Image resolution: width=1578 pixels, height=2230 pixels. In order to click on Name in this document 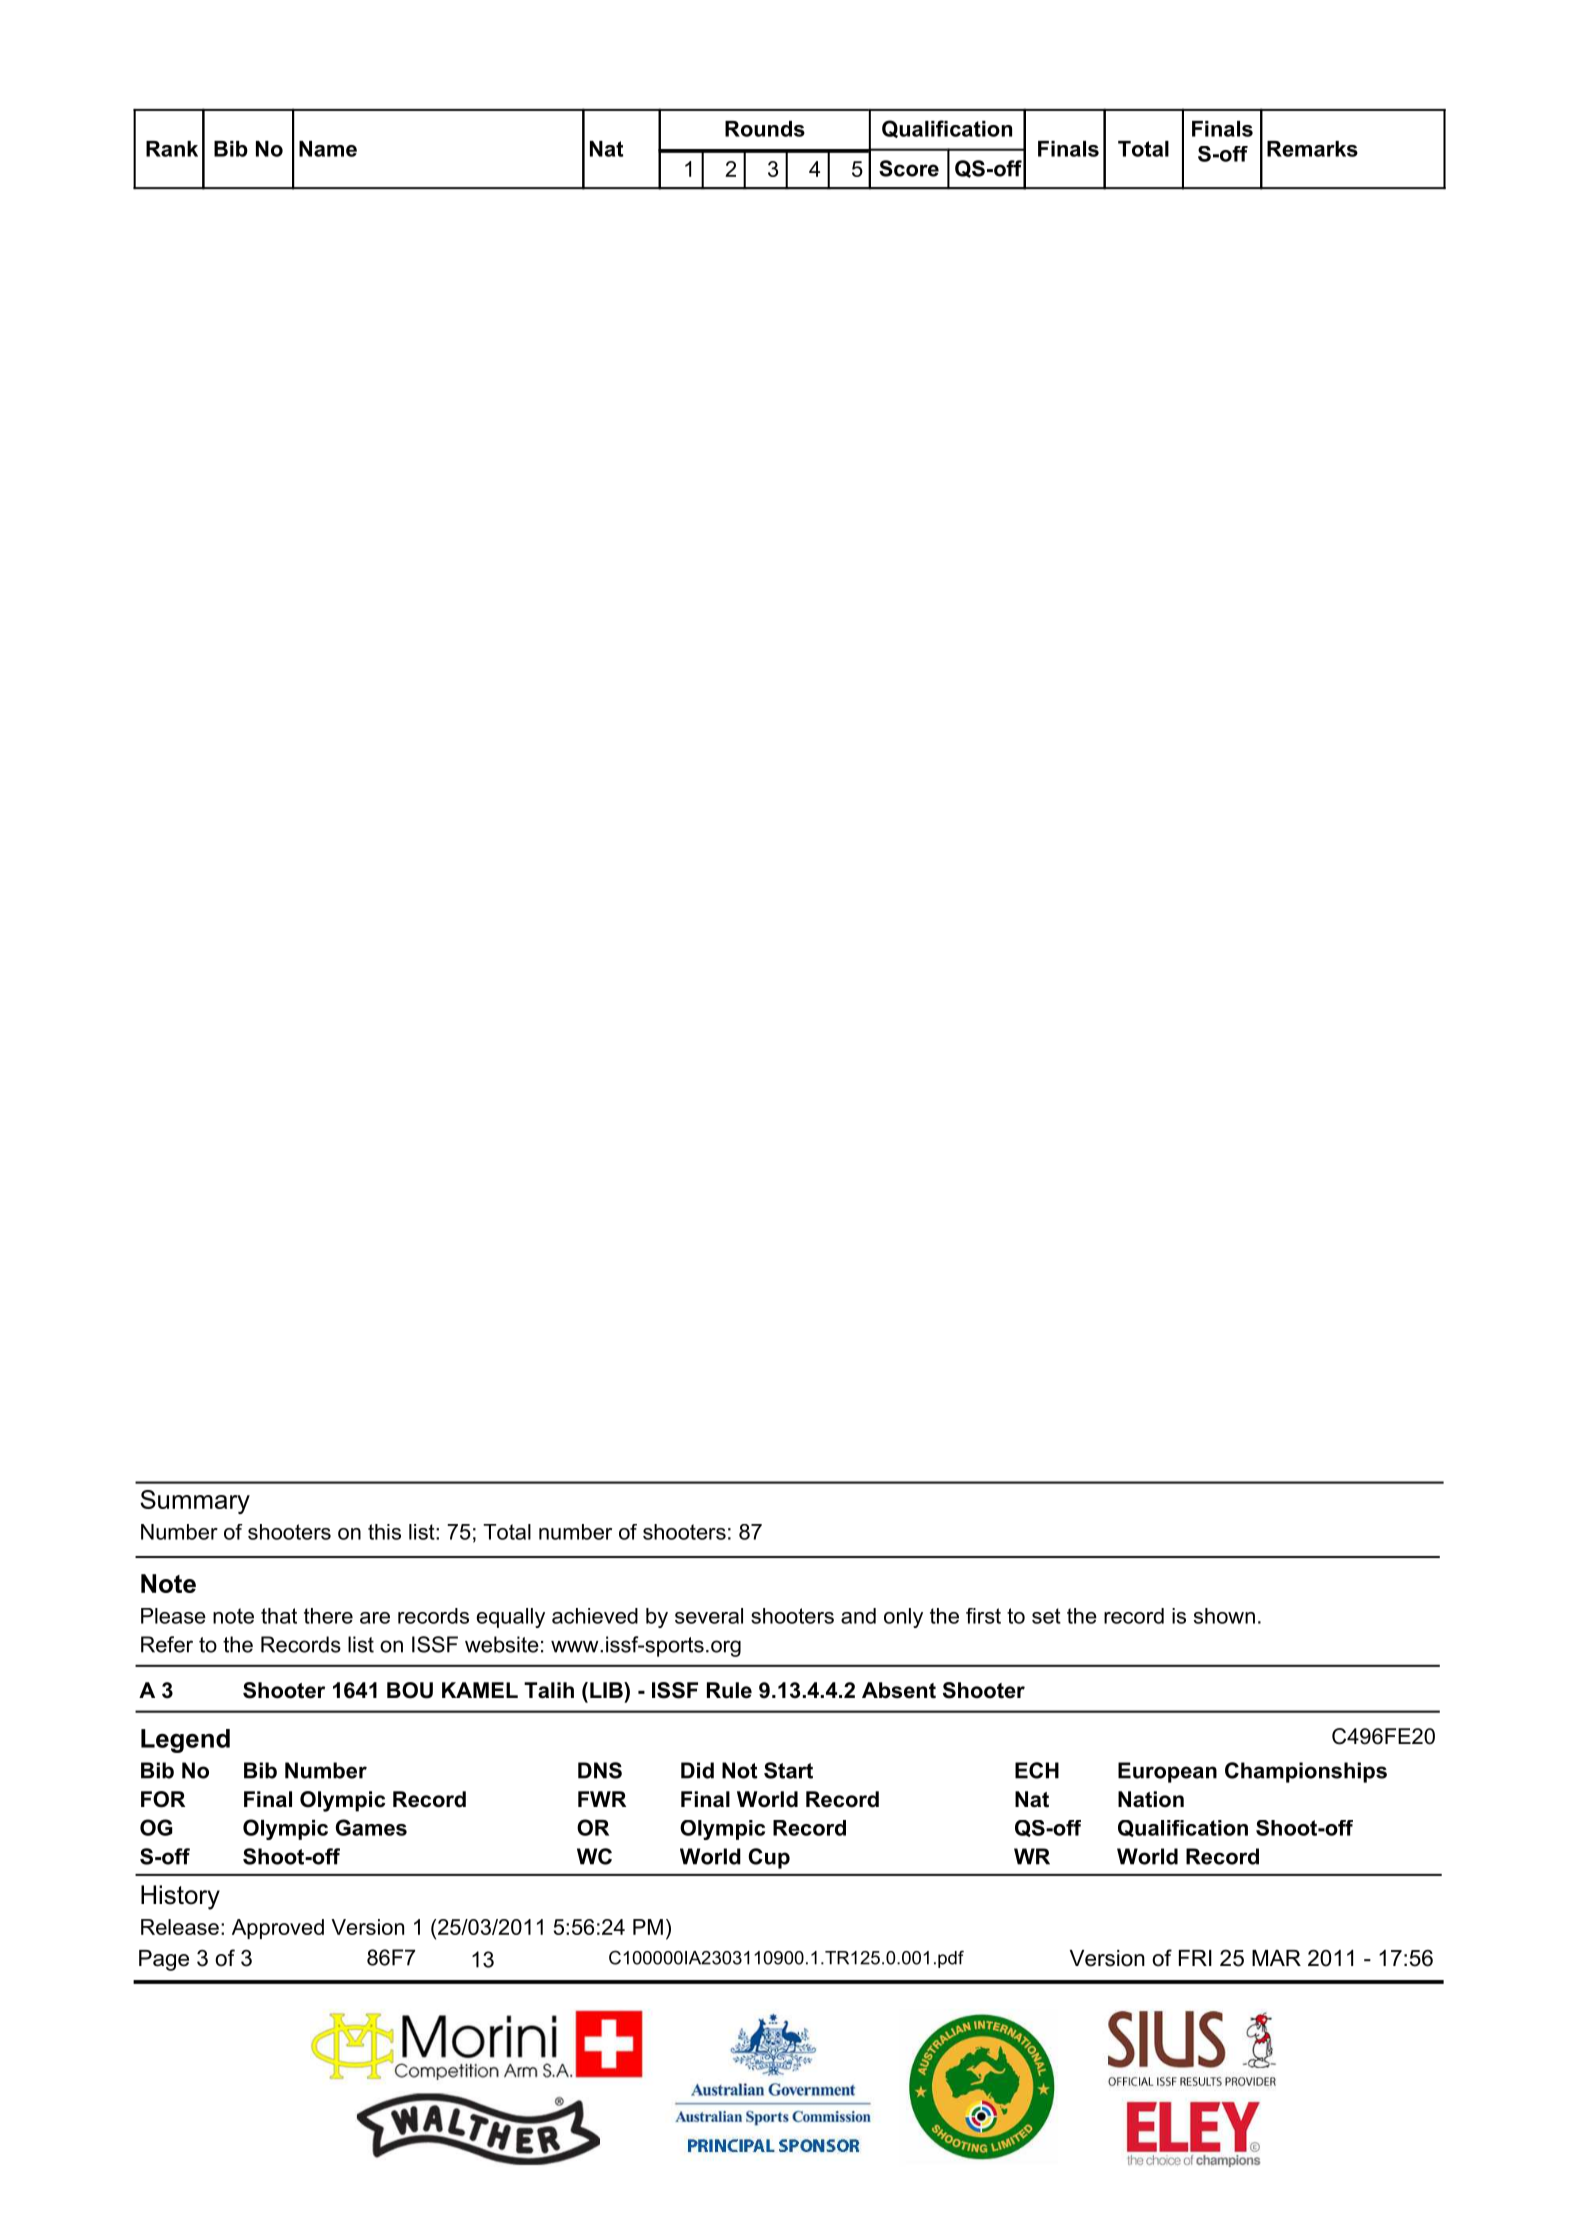, I will do `click(328, 149)`.
